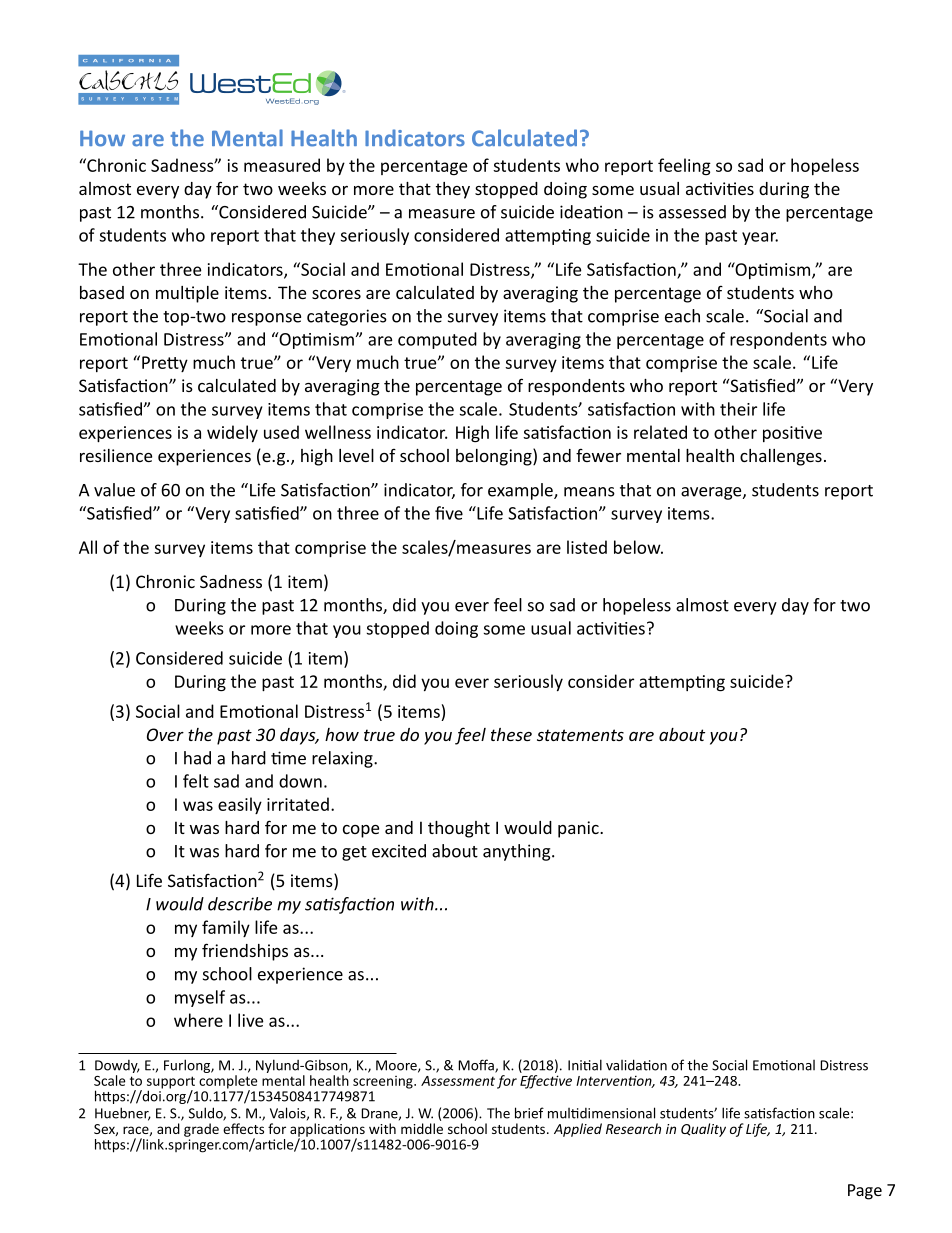 The width and height of the screenshot is (952, 1233). Describe the element at coordinates (187, 294) in the screenshot. I see `multiple` at that location.
